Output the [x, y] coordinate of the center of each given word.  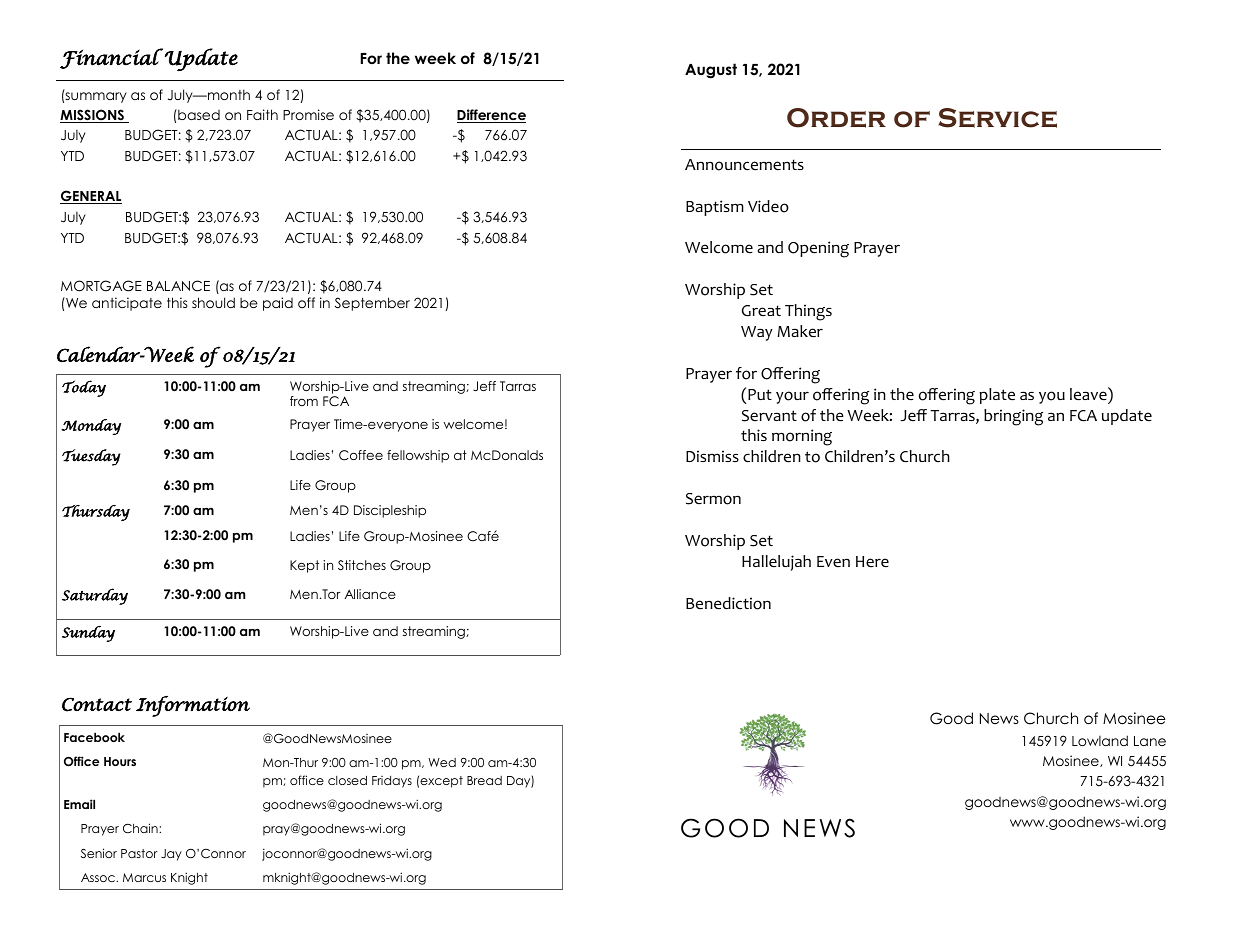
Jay [171, 855]
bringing [1013, 417]
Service [997, 118]
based [198, 114]
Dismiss [712, 456]
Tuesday [91, 457]
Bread [484, 780]
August [711, 71]
